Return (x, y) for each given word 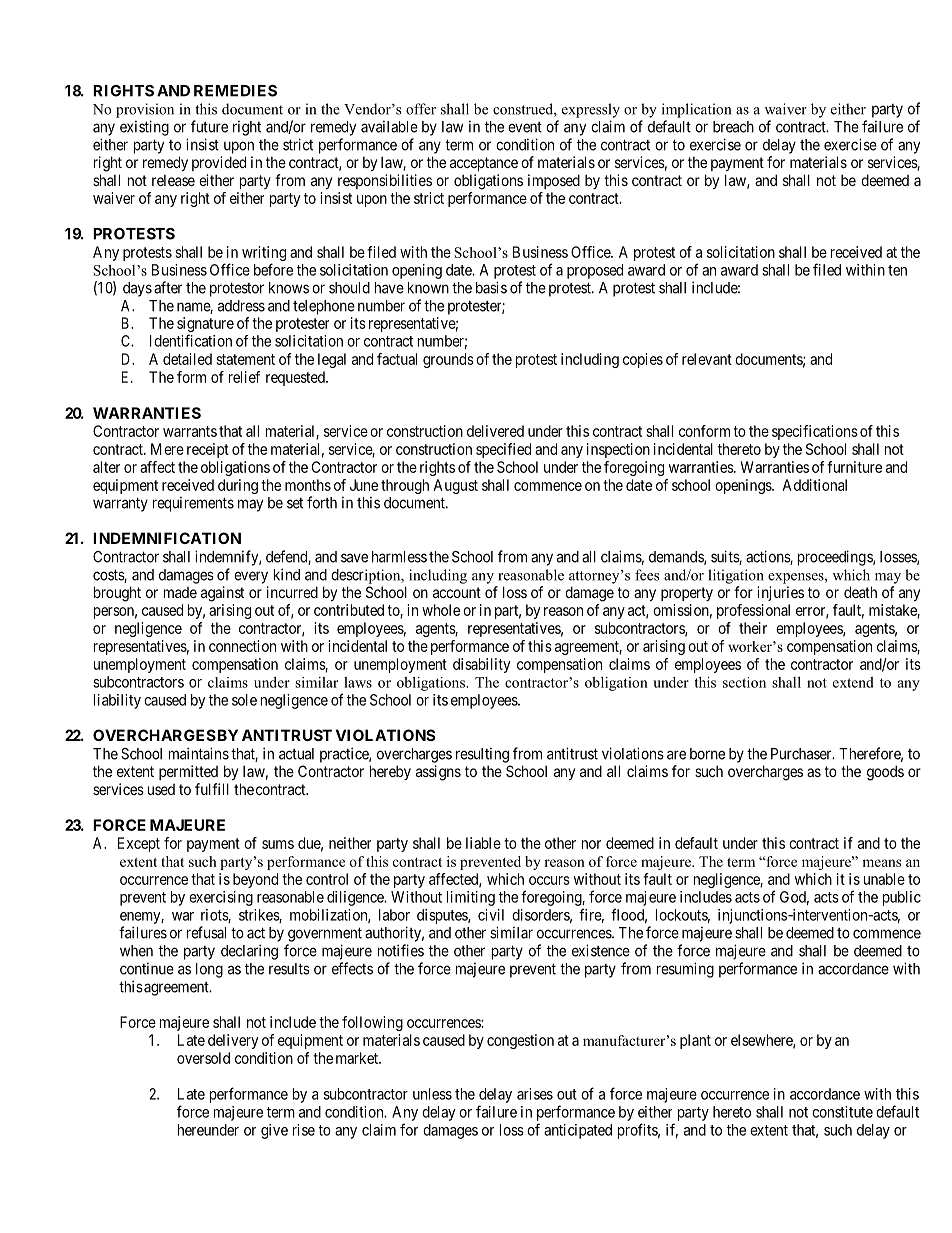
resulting (482, 755)
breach (733, 127)
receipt (208, 450)
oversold (203, 1058)
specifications (815, 432)
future (209, 126)
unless (432, 1094)
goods (885, 773)
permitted (188, 772)
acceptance (484, 164)
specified (503, 450)
